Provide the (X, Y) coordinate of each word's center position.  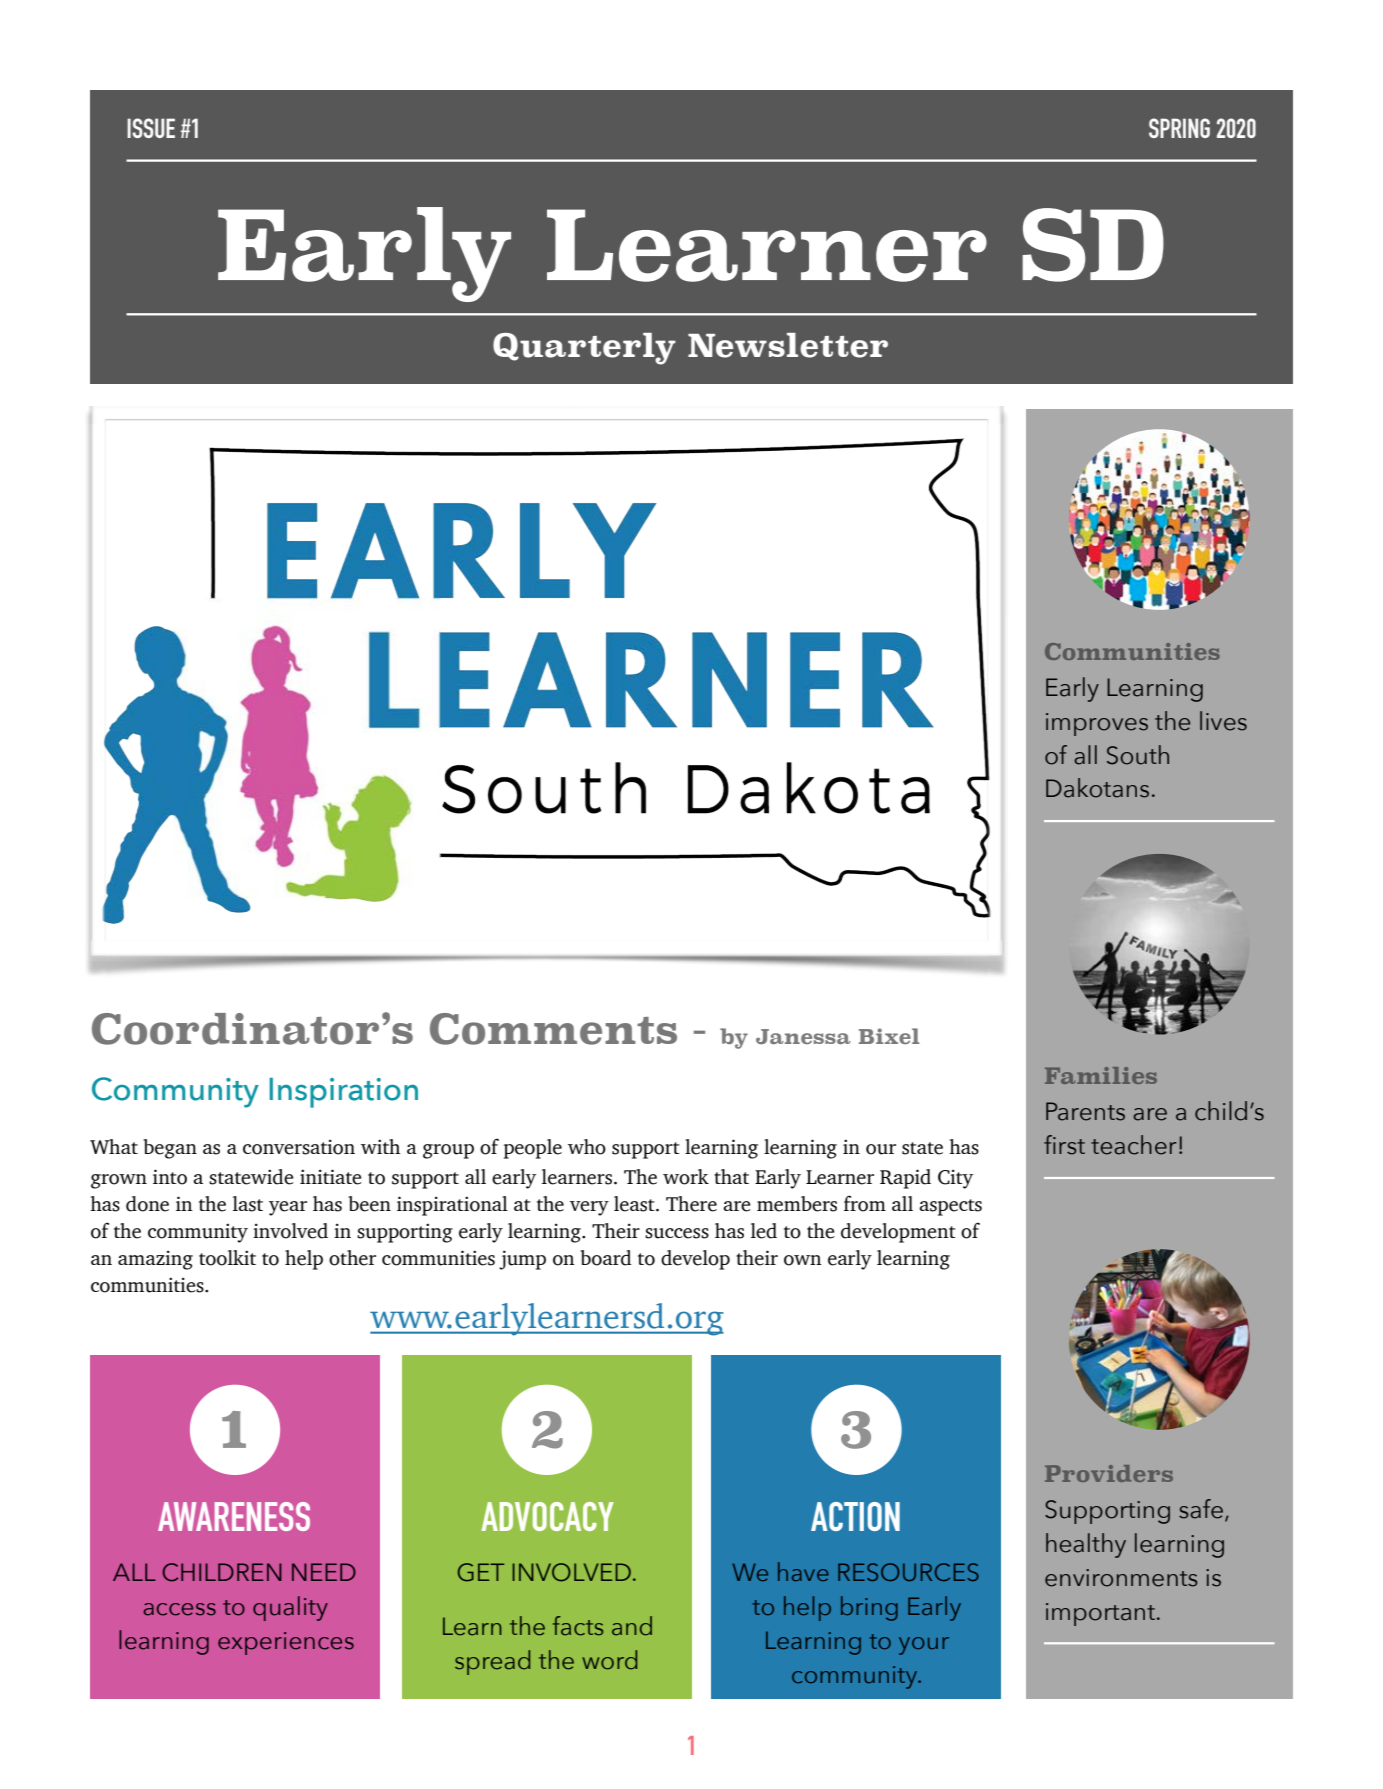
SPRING (1179, 128)
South (1138, 755)
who (587, 1147)
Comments (553, 1029)
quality (290, 1608)
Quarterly (584, 349)
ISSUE (151, 128)
